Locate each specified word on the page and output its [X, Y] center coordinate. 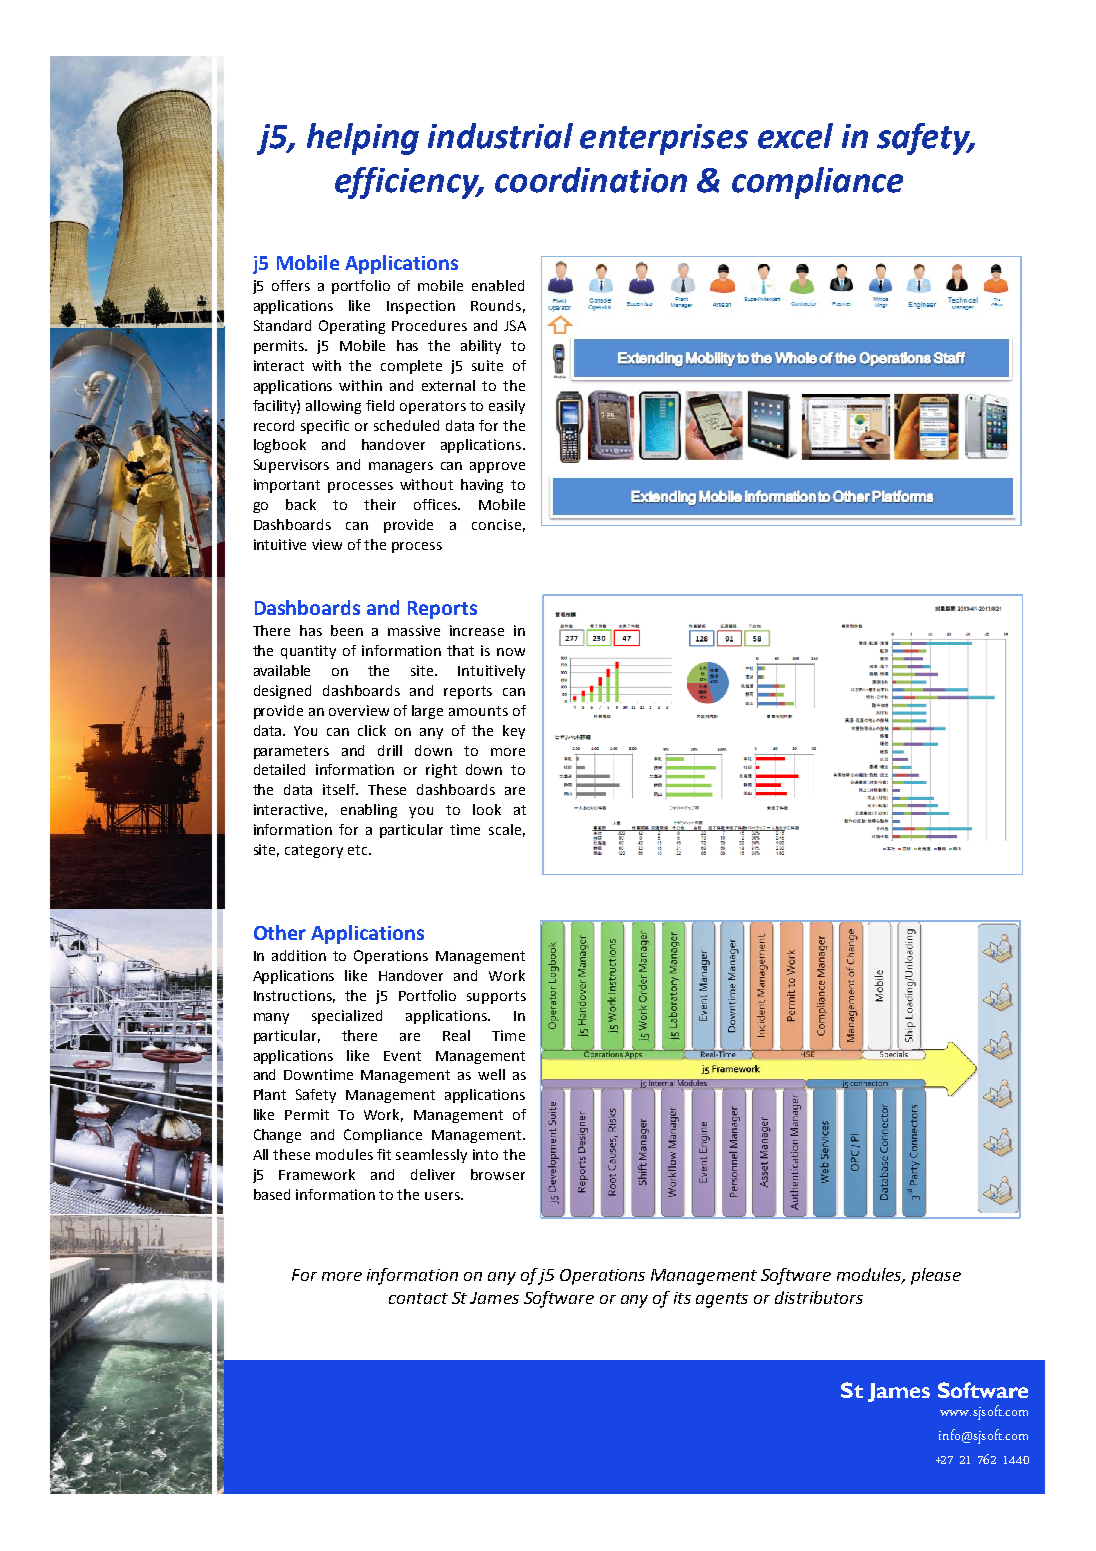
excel [795, 136]
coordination [591, 180]
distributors [819, 1297]
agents [722, 1300]
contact [418, 1298]
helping [363, 139]
